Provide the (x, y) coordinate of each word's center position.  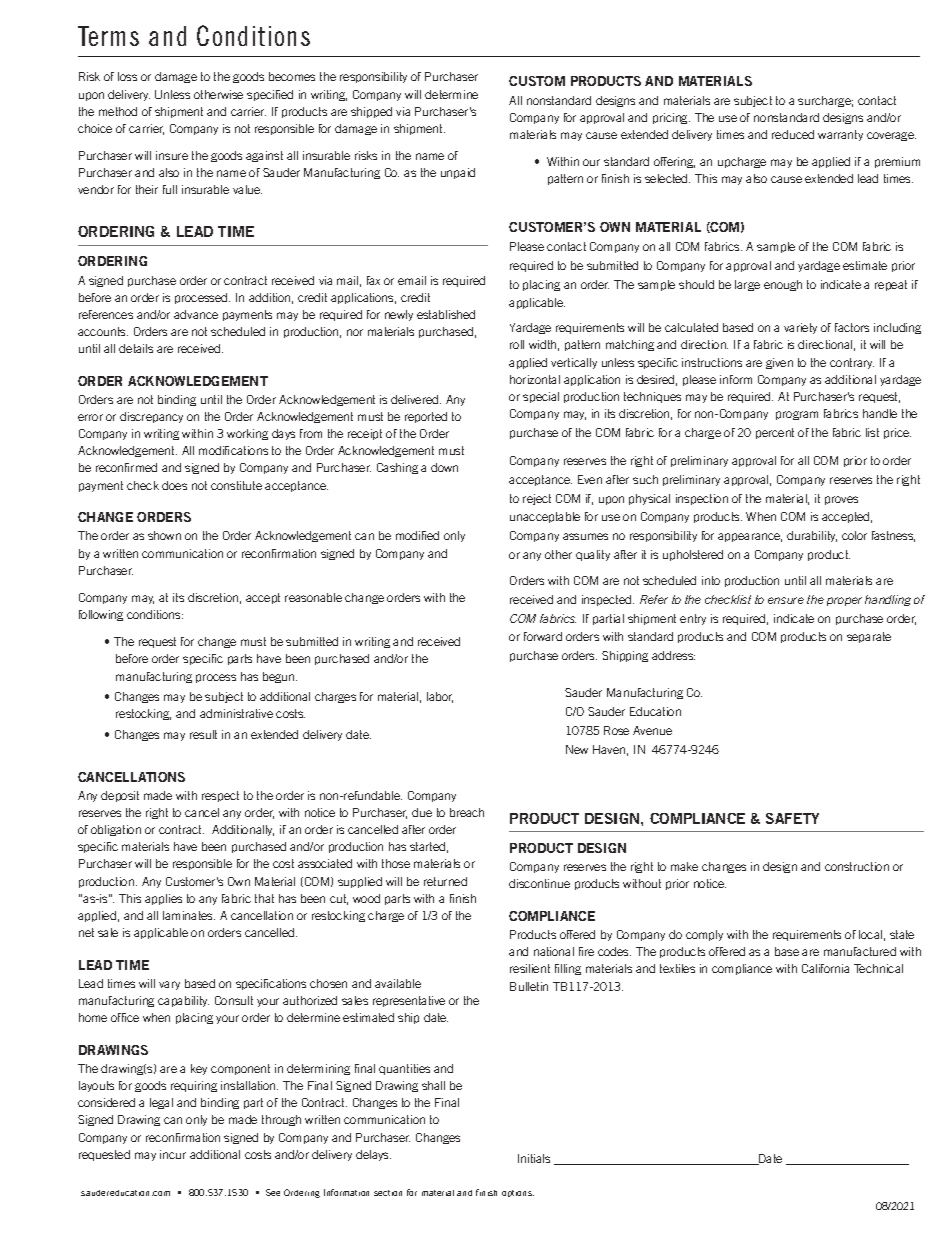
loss (127, 76)
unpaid (458, 173)
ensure (786, 600)
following (101, 615)
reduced (793, 134)
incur (173, 1154)
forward (543, 636)
